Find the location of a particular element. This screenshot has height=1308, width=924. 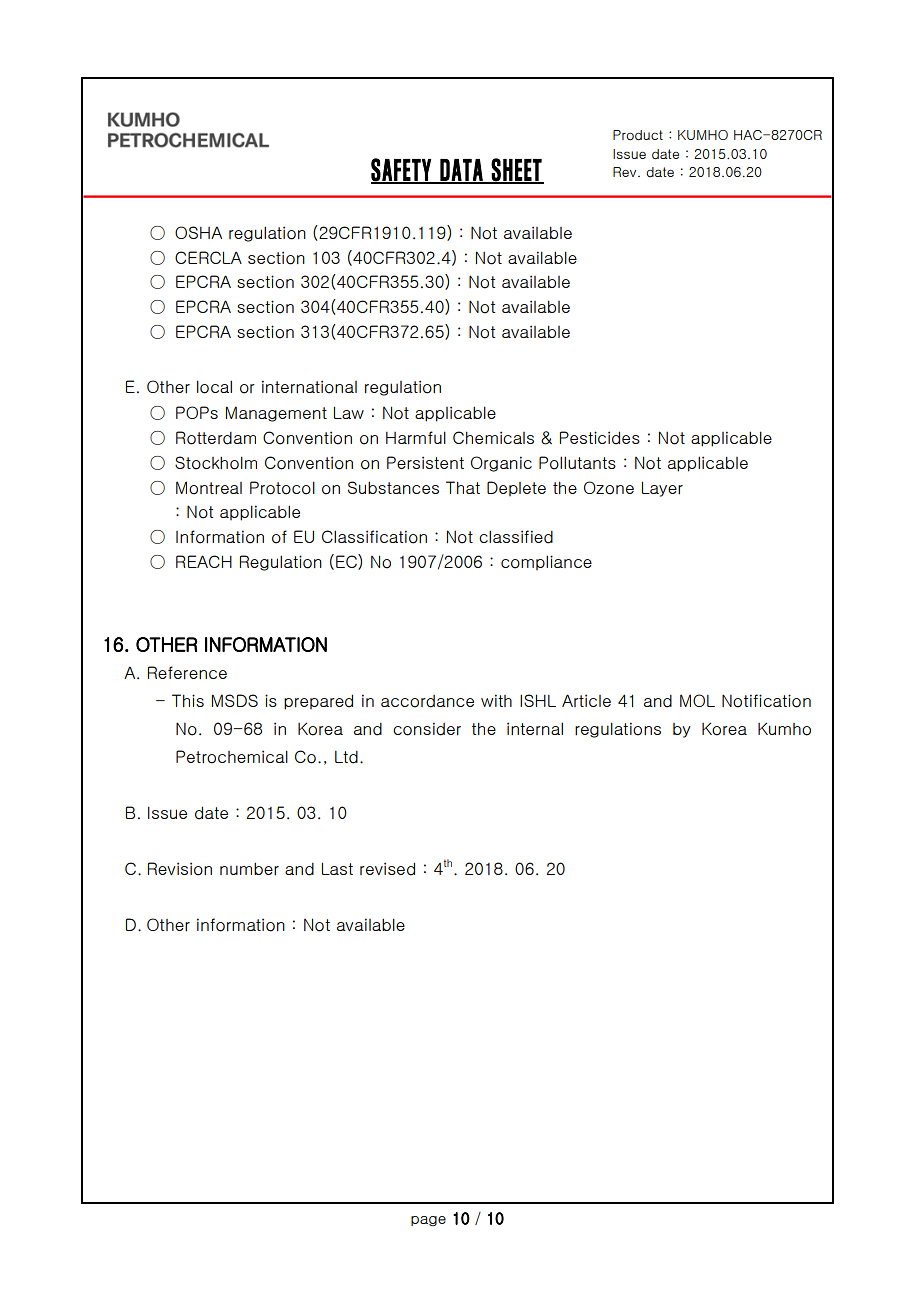

MSDS is located at coordinates (235, 700).
